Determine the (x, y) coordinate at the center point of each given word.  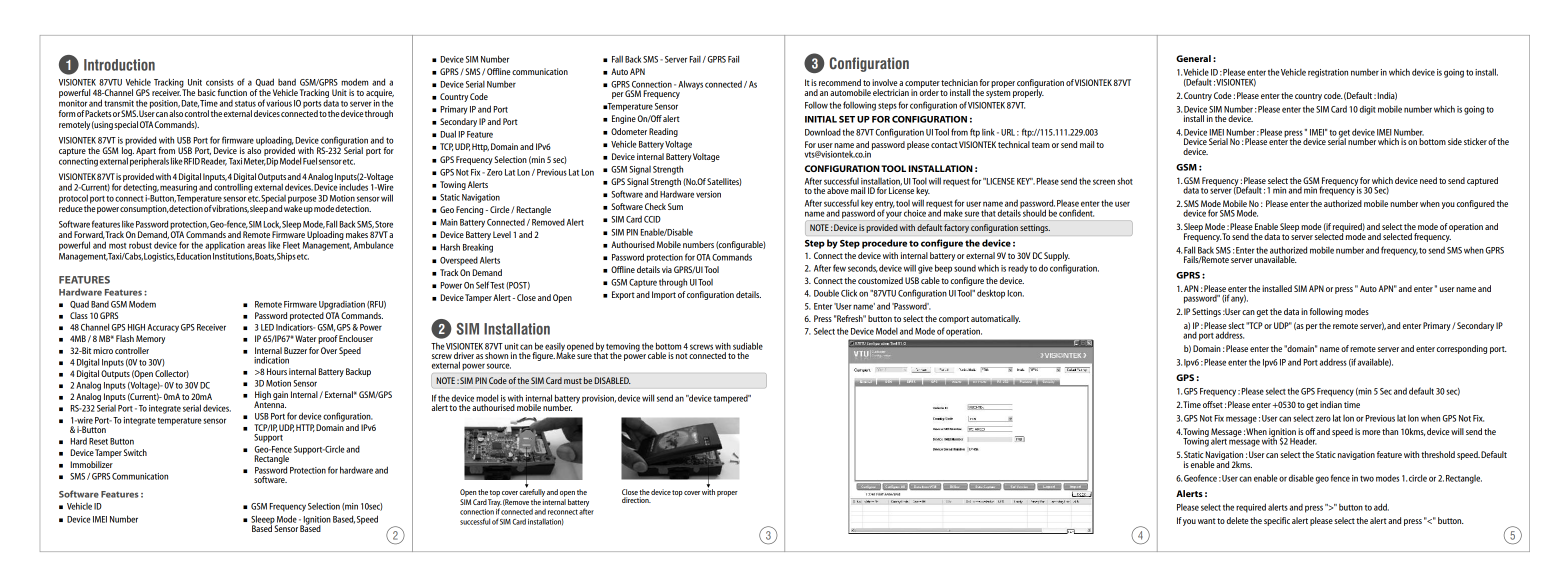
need (1428, 180)
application (225, 246)
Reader (214, 161)
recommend (840, 82)
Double (826, 293)
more (1371, 432)
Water (305, 338)
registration (1328, 73)
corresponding (1462, 349)
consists (220, 82)
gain (280, 395)
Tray (495, 504)
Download (823, 132)
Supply (1057, 256)
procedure (884, 244)
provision (599, 399)
